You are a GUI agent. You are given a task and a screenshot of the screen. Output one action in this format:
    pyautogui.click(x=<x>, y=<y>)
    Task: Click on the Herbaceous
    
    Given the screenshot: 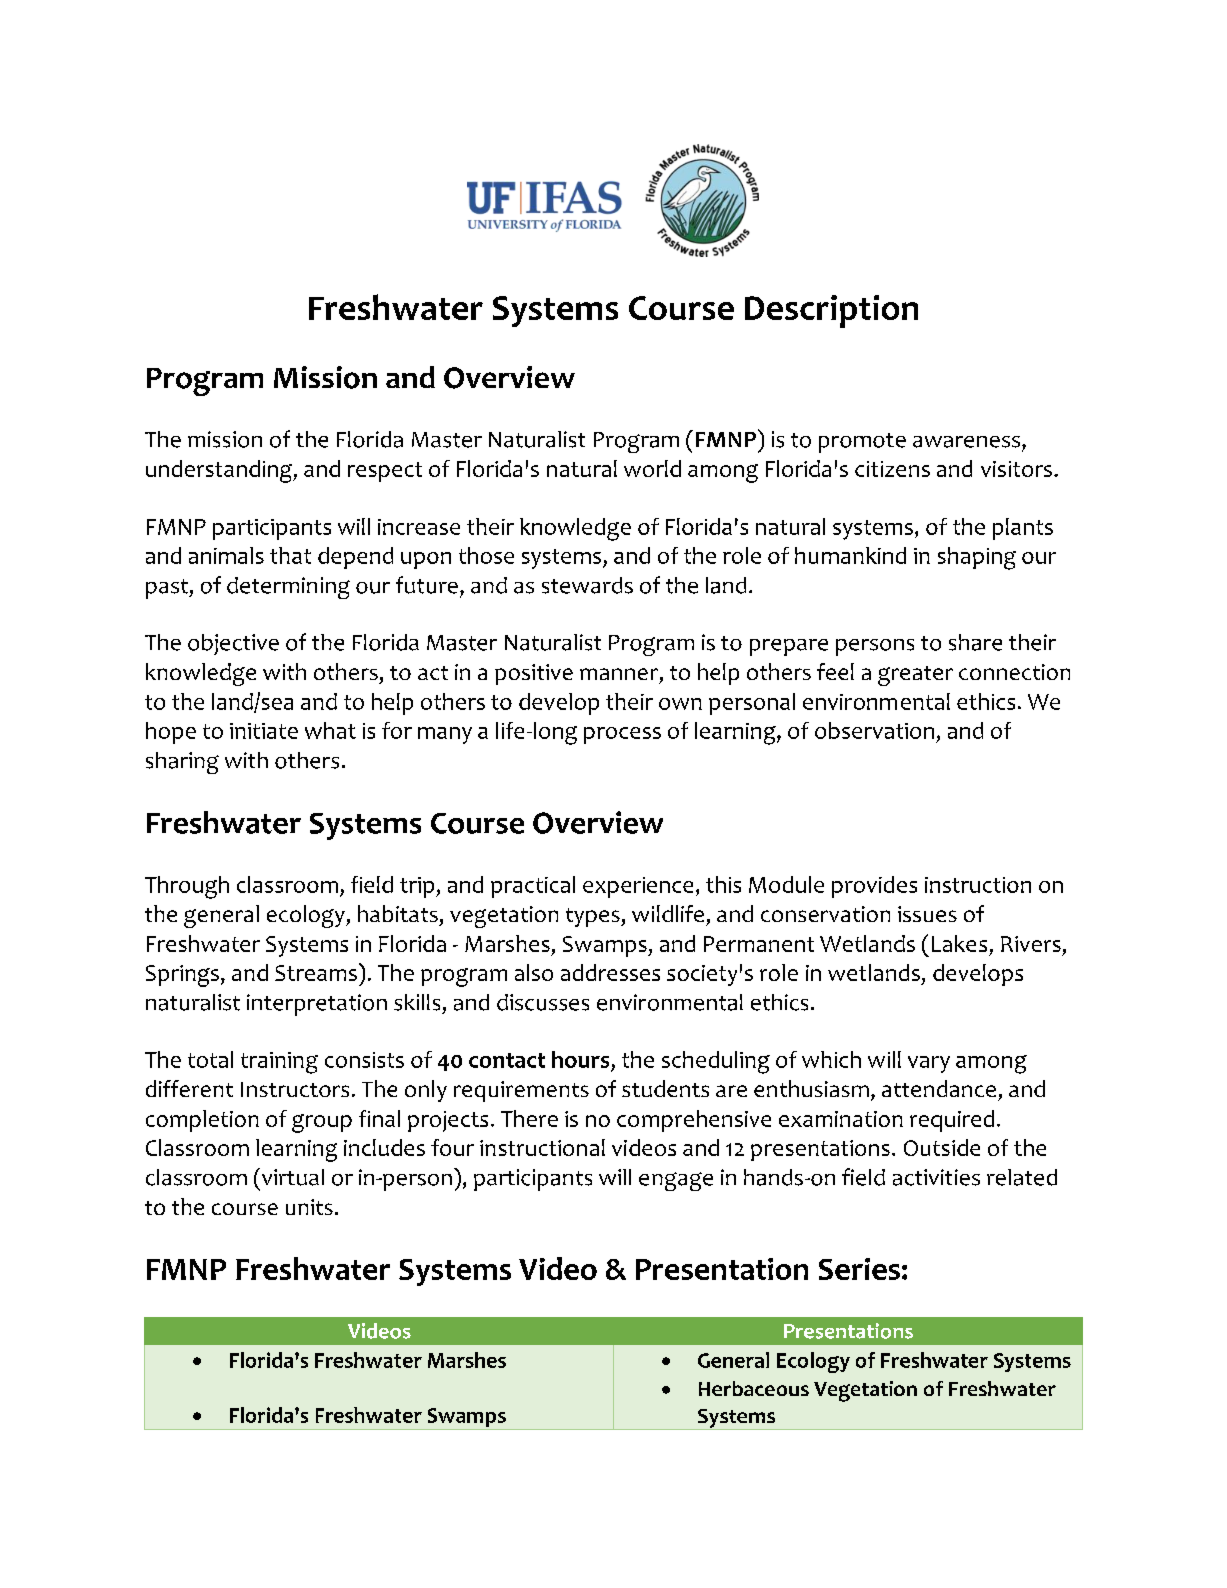 What is the action you would take?
    pyautogui.click(x=754, y=1388)
